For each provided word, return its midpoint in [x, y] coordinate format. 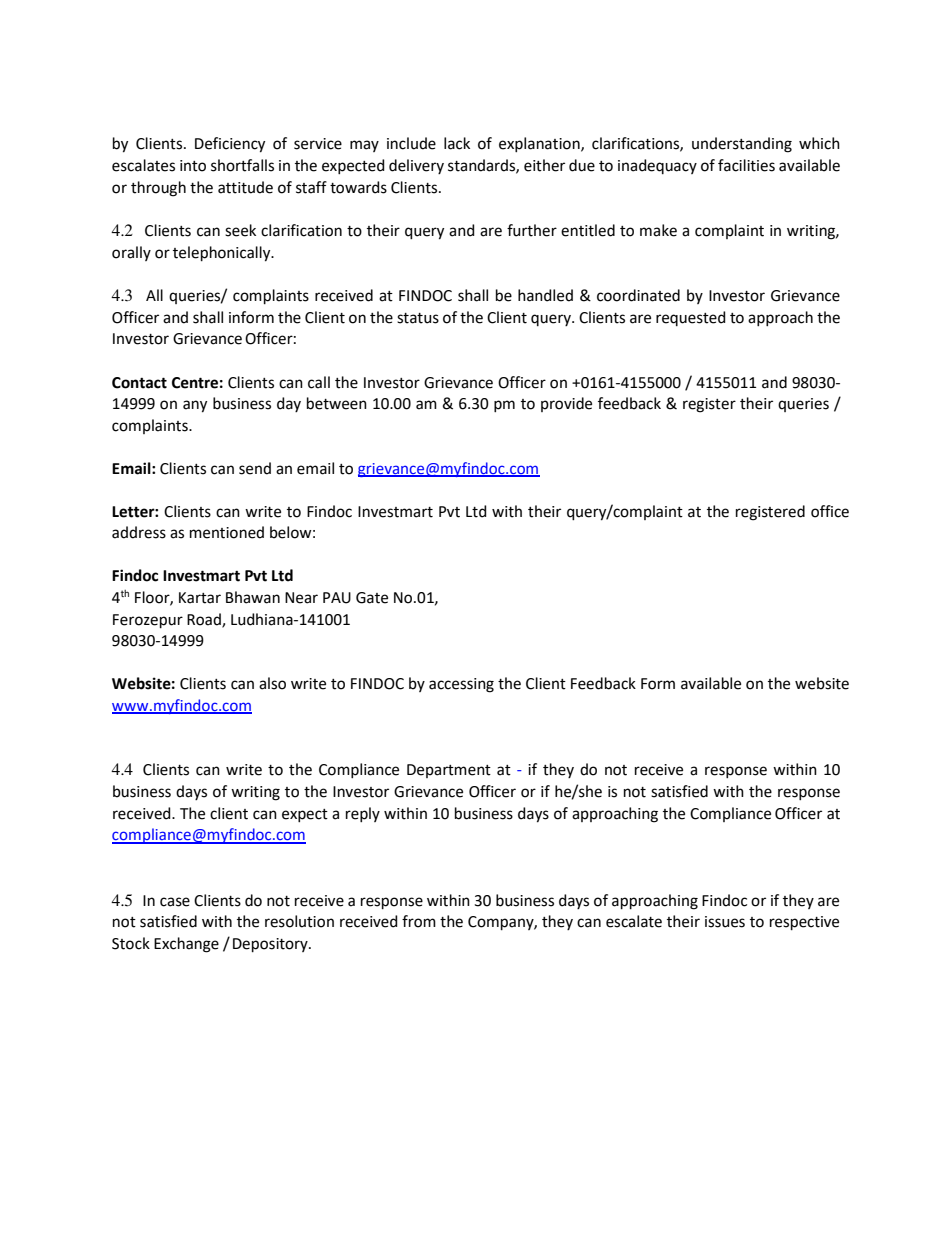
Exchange [186, 945]
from [419, 921]
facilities [746, 165]
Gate [372, 598]
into [193, 166]
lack [457, 143]
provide [566, 404]
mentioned [227, 532]
